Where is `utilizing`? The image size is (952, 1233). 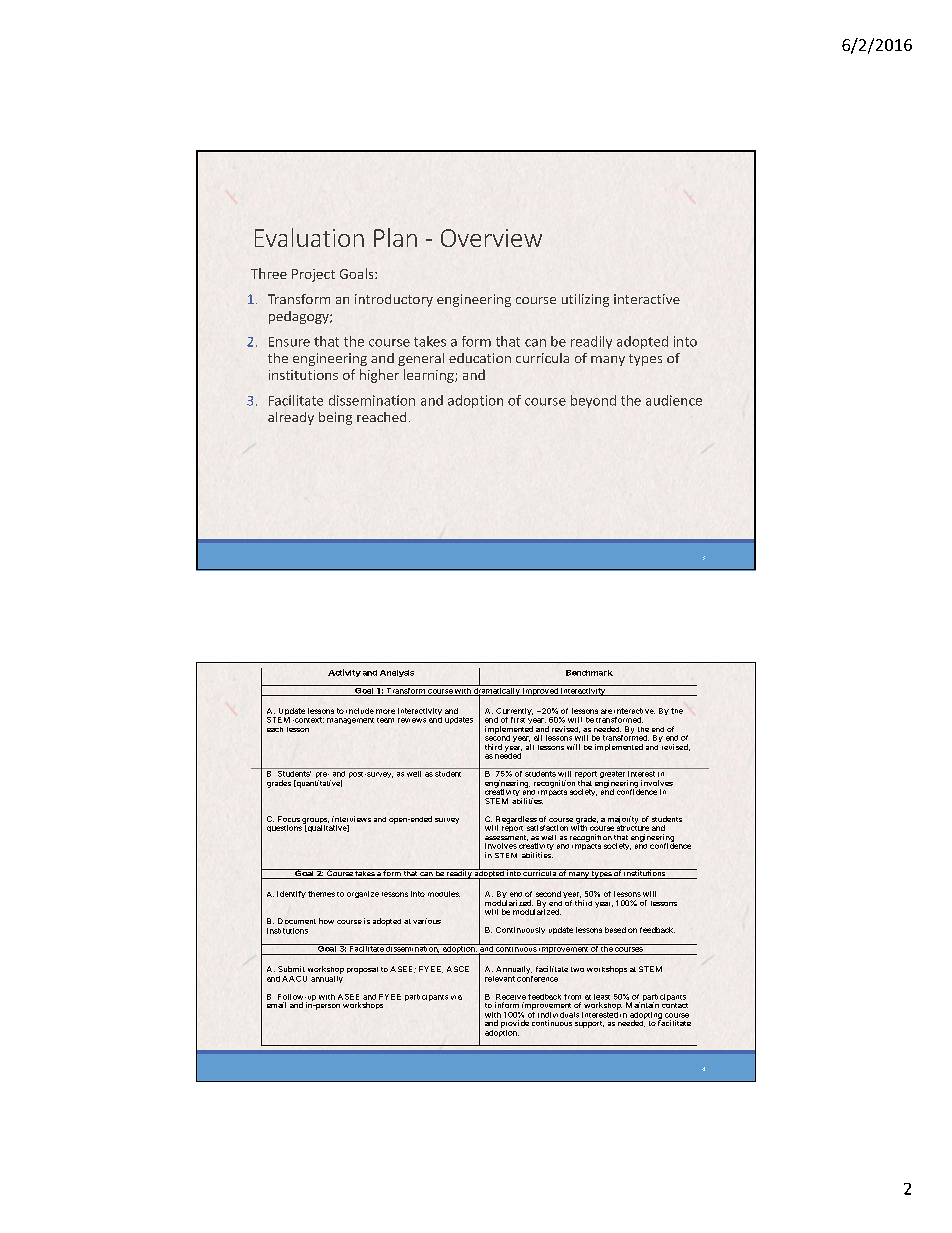
utilizing is located at coordinates (585, 300).
